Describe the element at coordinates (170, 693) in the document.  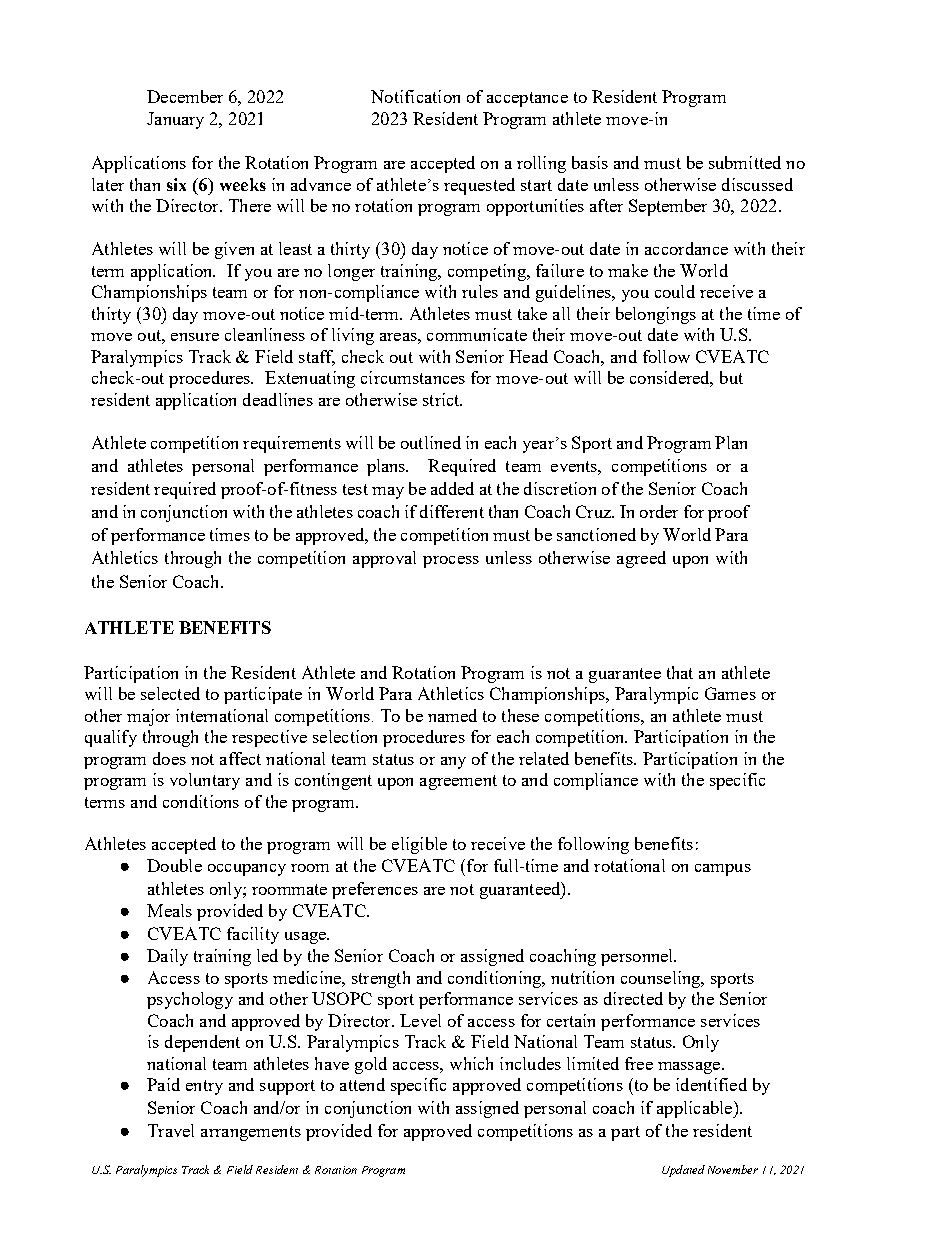
I see `selected` at that location.
